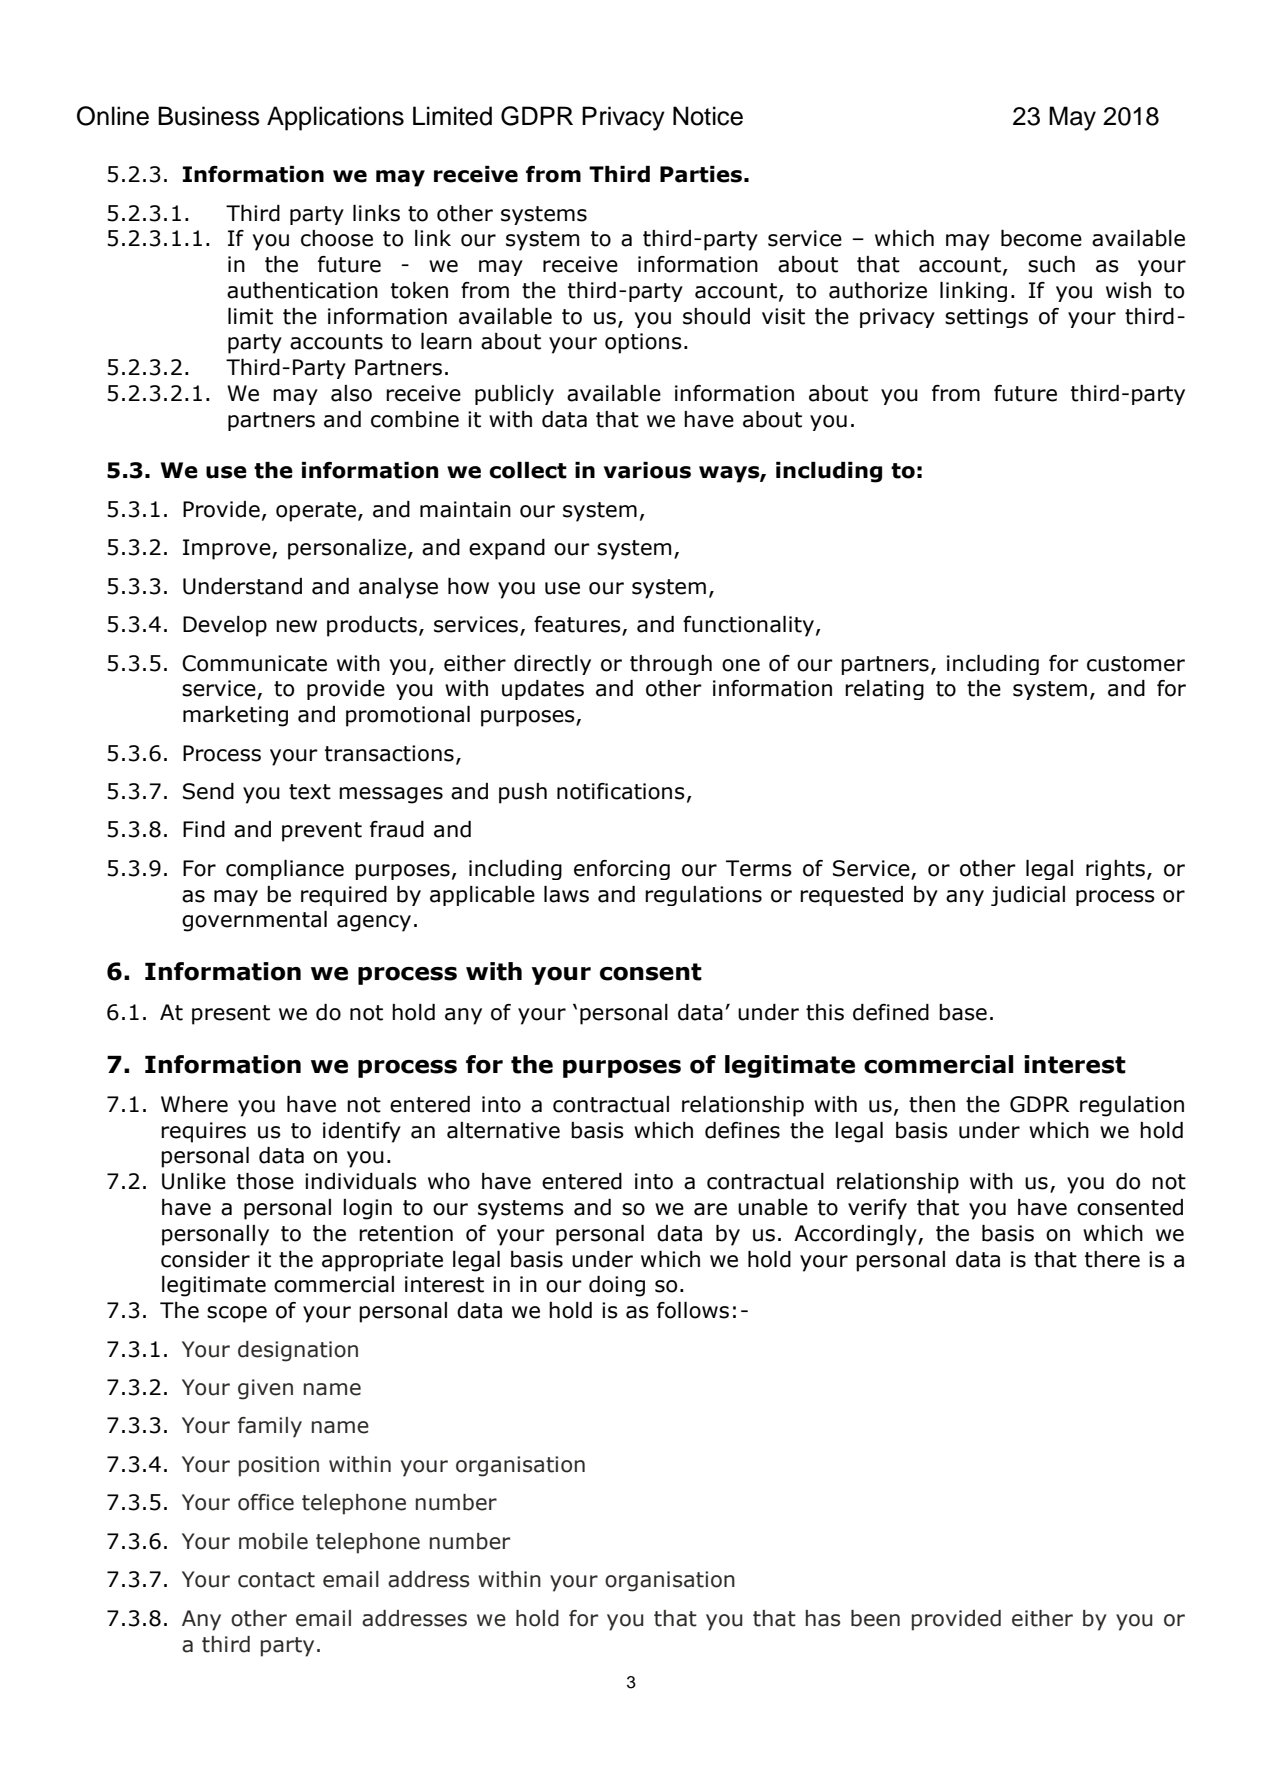  What do you see at coordinates (647, 470) in the screenshot?
I see `various` at bounding box center [647, 470].
